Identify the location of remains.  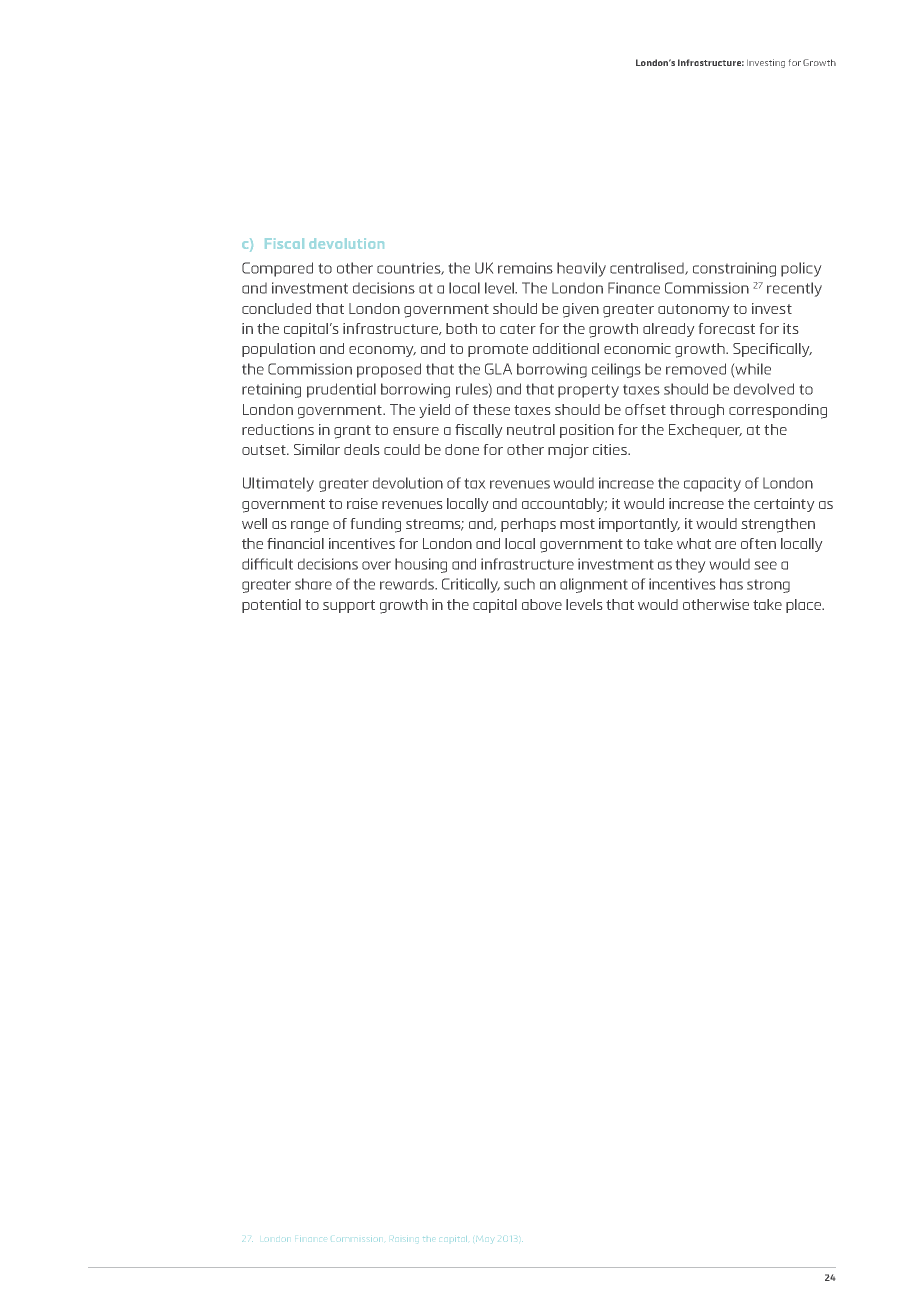
(525, 268).
